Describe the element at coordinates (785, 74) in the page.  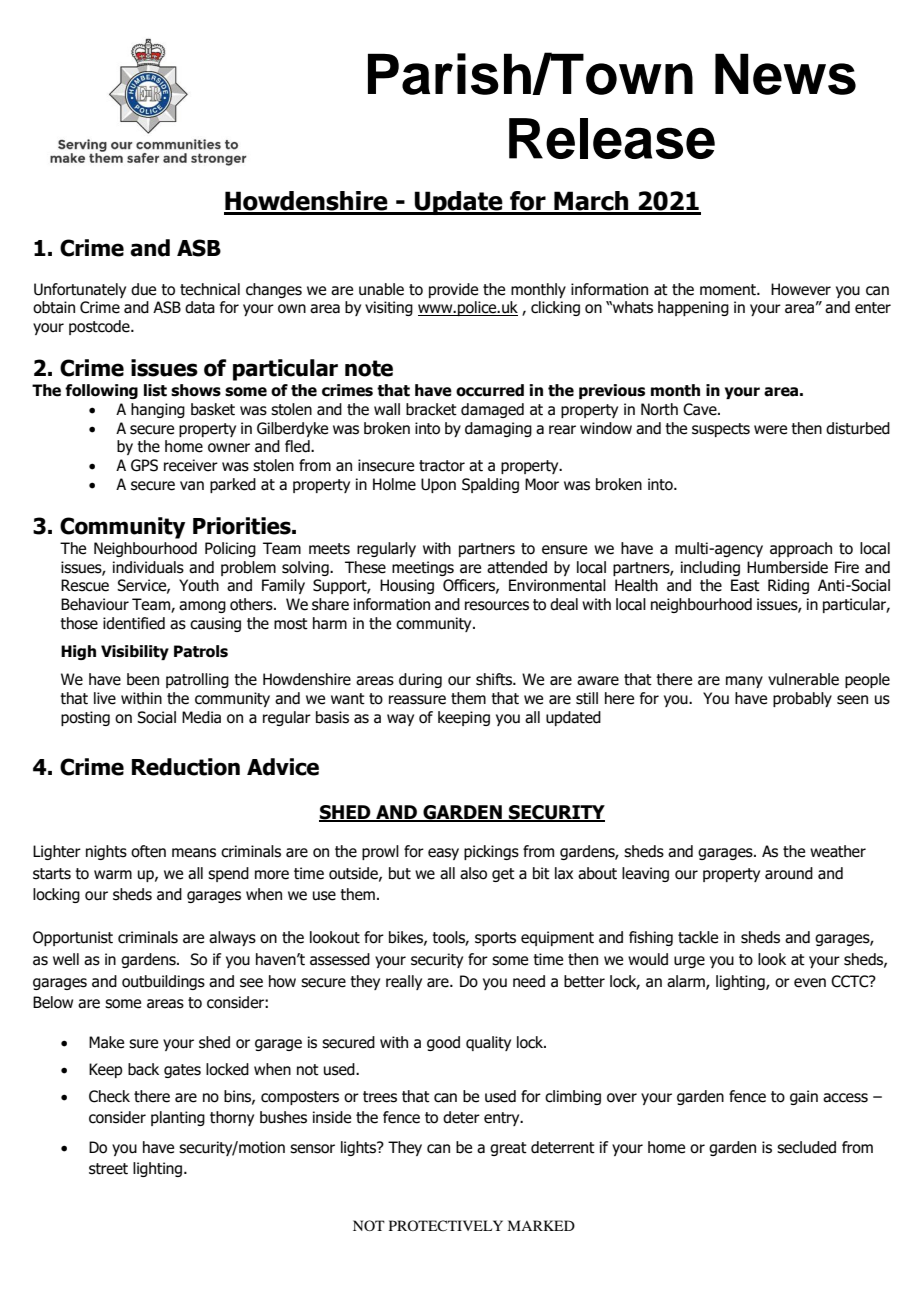
I see `News` at that location.
